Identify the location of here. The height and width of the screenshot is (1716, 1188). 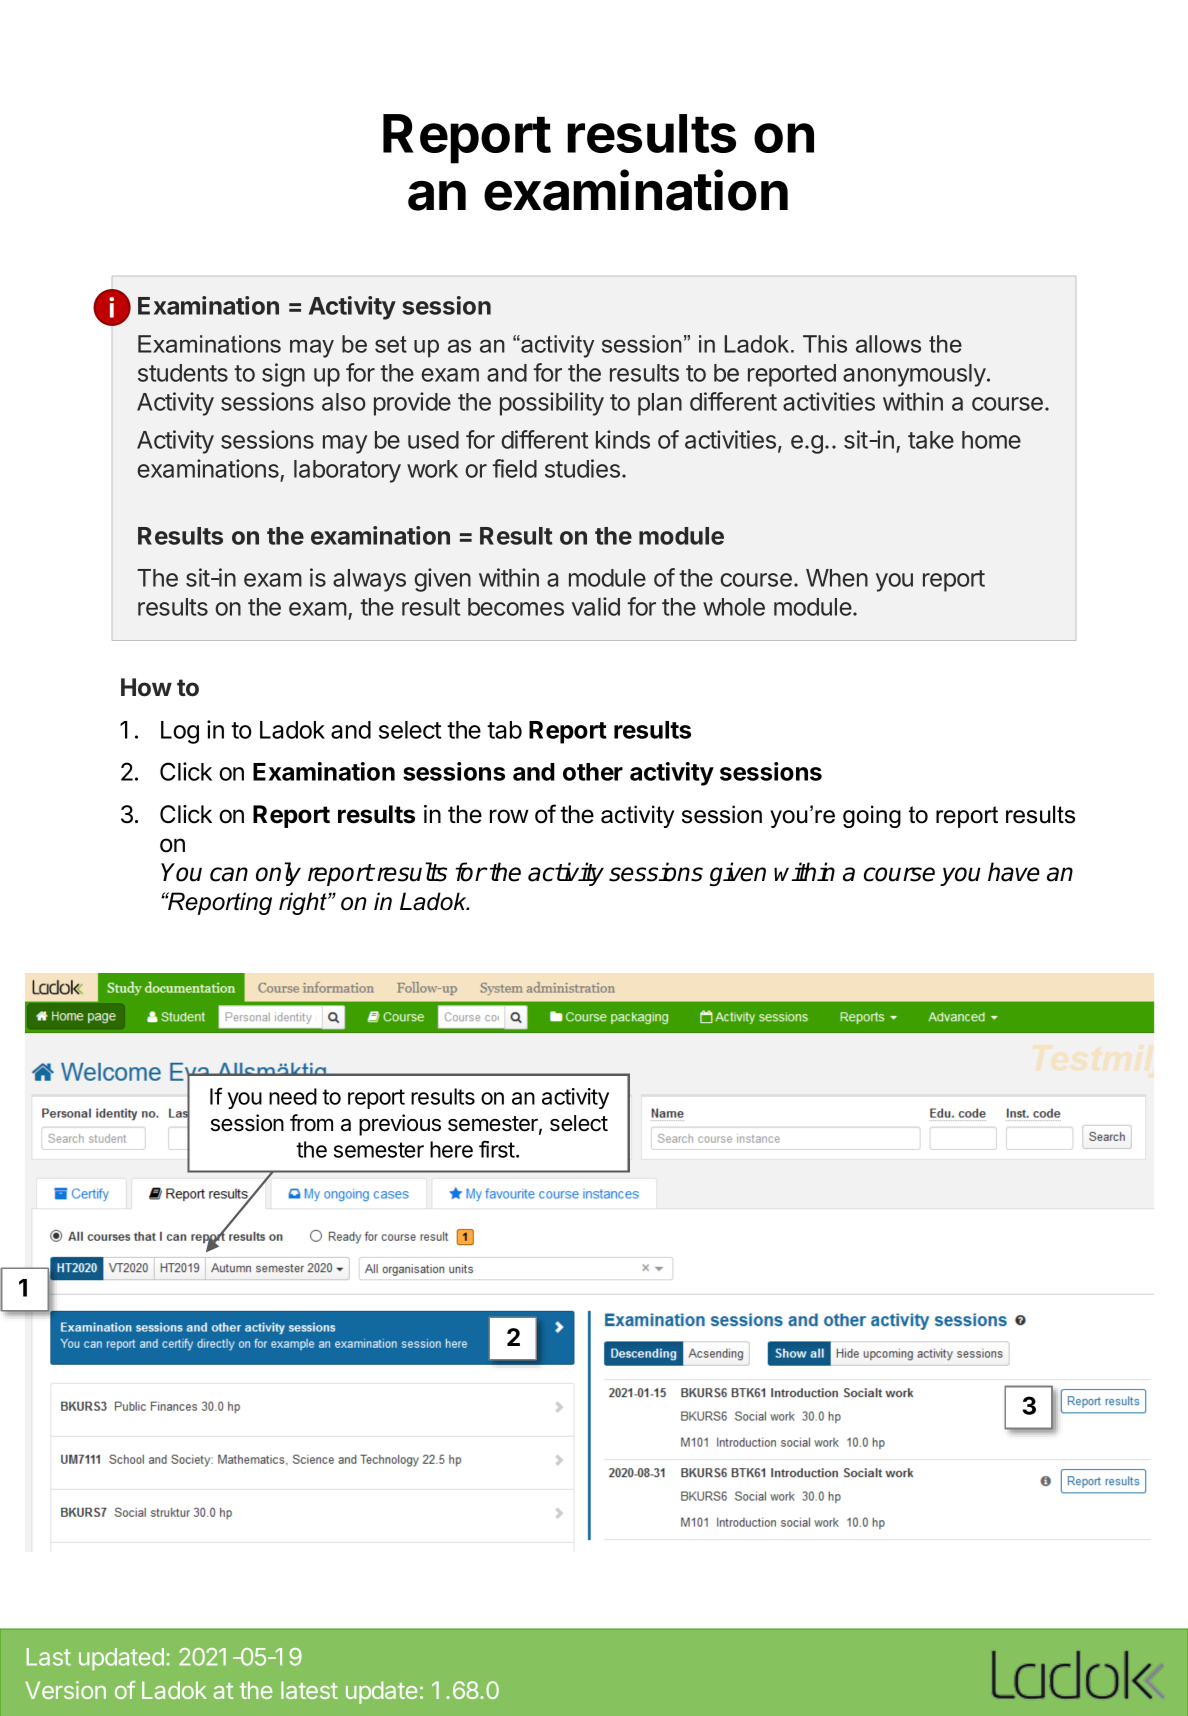
(451, 1149).
